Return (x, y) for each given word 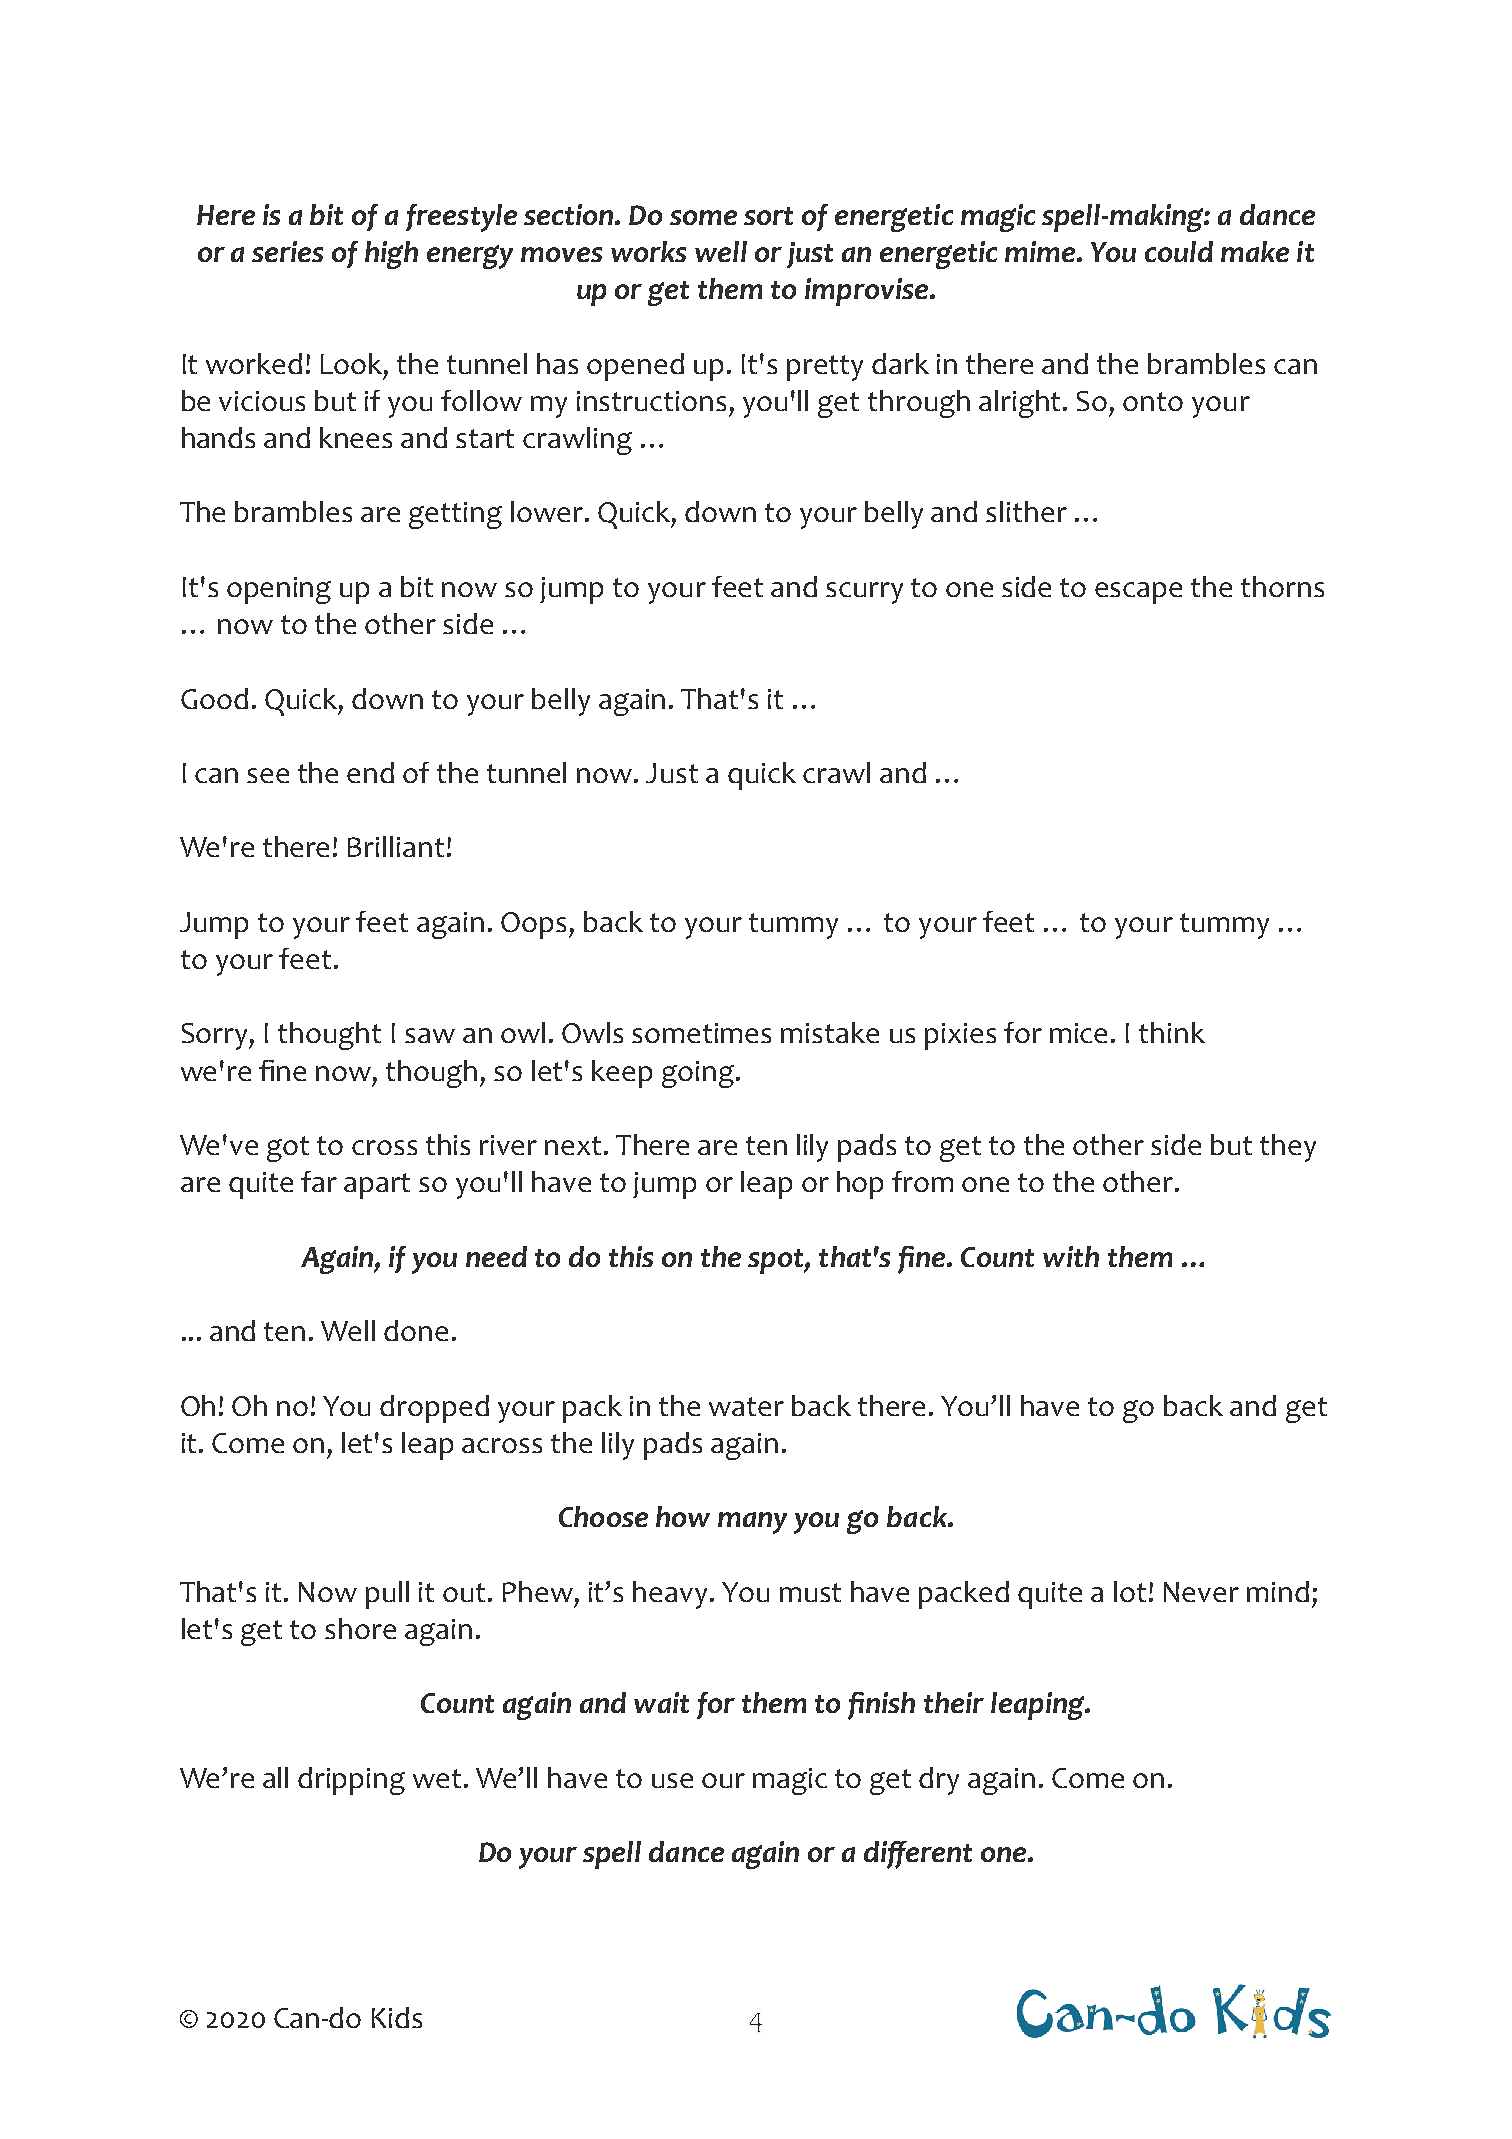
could (1179, 251)
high (391, 255)
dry (939, 1781)
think (1172, 1032)
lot (1130, 1591)
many (752, 1523)
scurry (864, 593)
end (370, 772)
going (698, 1074)
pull (387, 1595)
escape (1138, 593)
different (918, 1855)
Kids (397, 2017)
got (288, 1149)
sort (768, 216)
